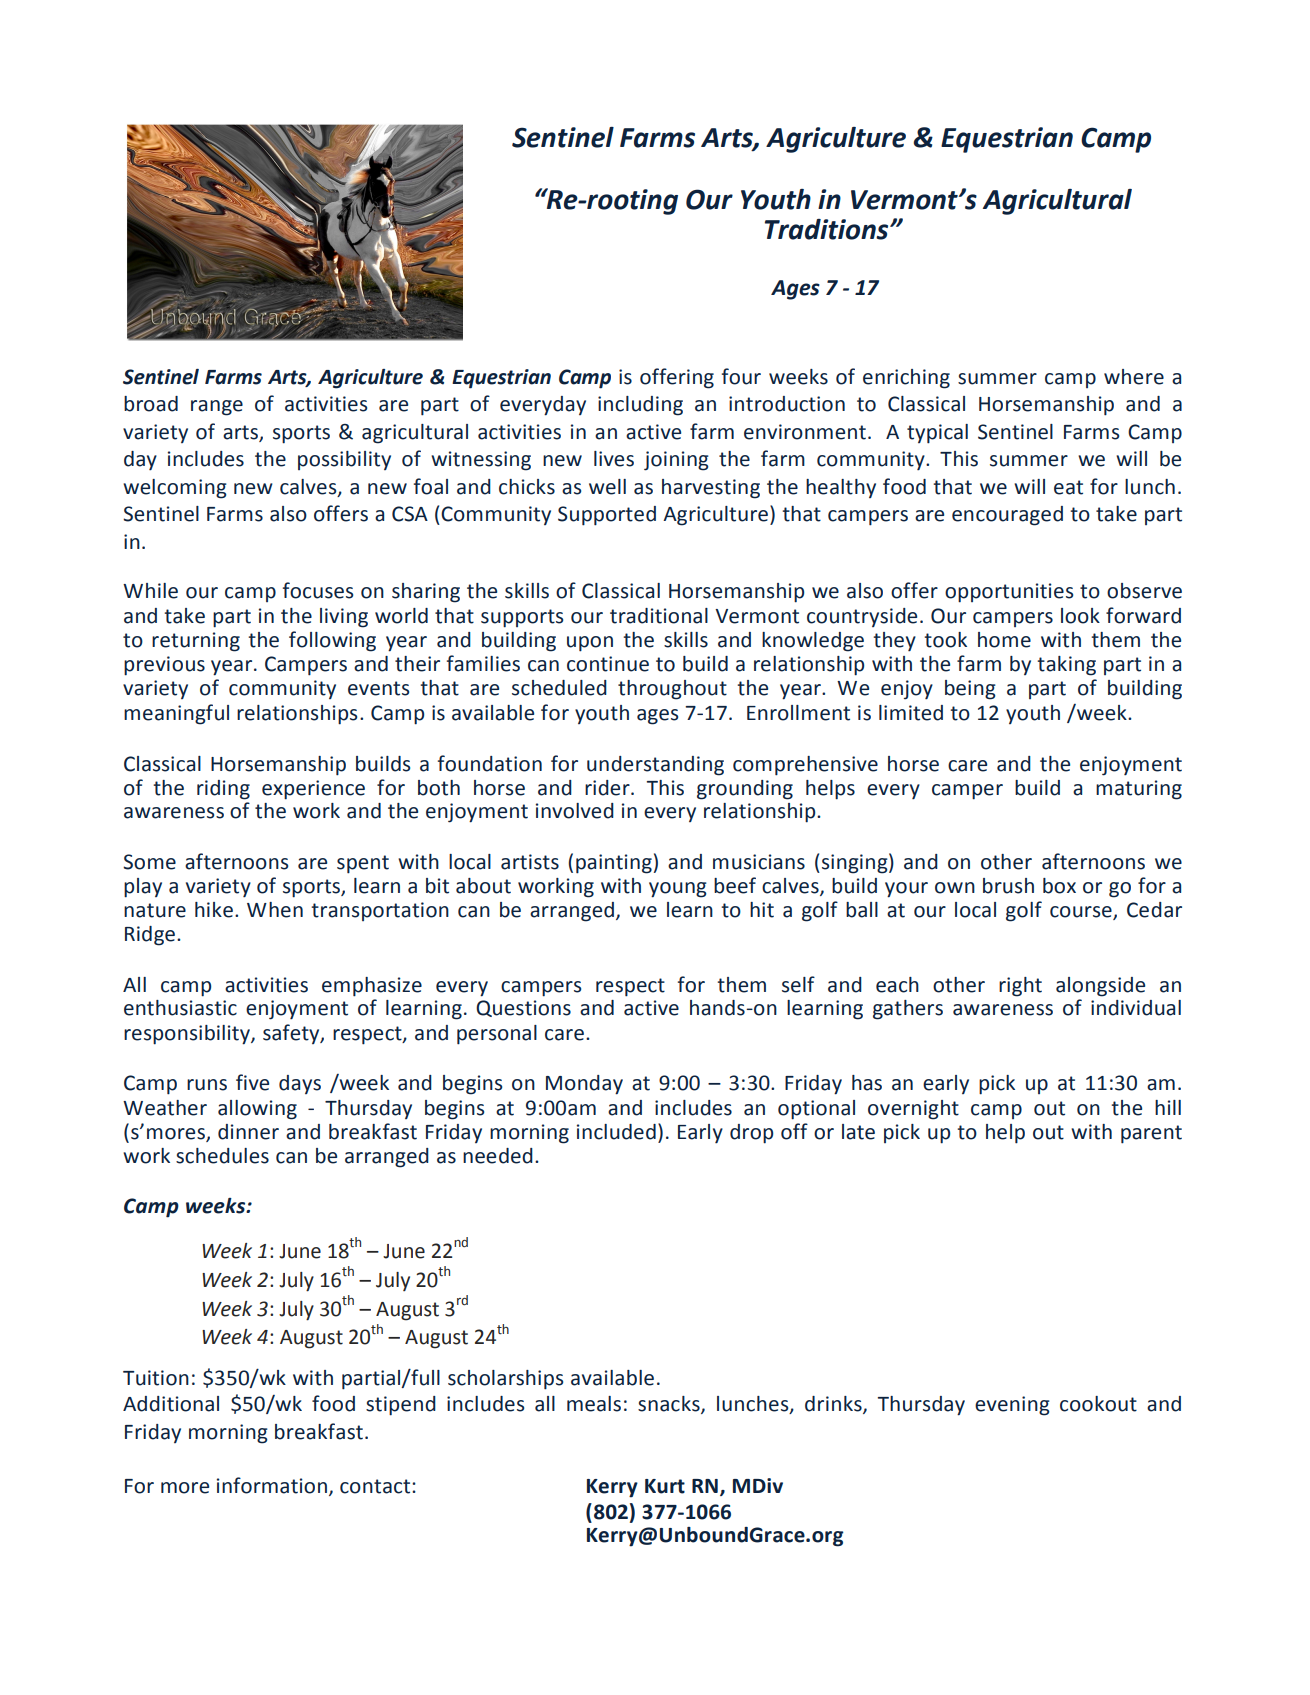  What do you see at coordinates (1012, 1406) in the screenshot?
I see `evening` at bounding box center [1012, 1406].
